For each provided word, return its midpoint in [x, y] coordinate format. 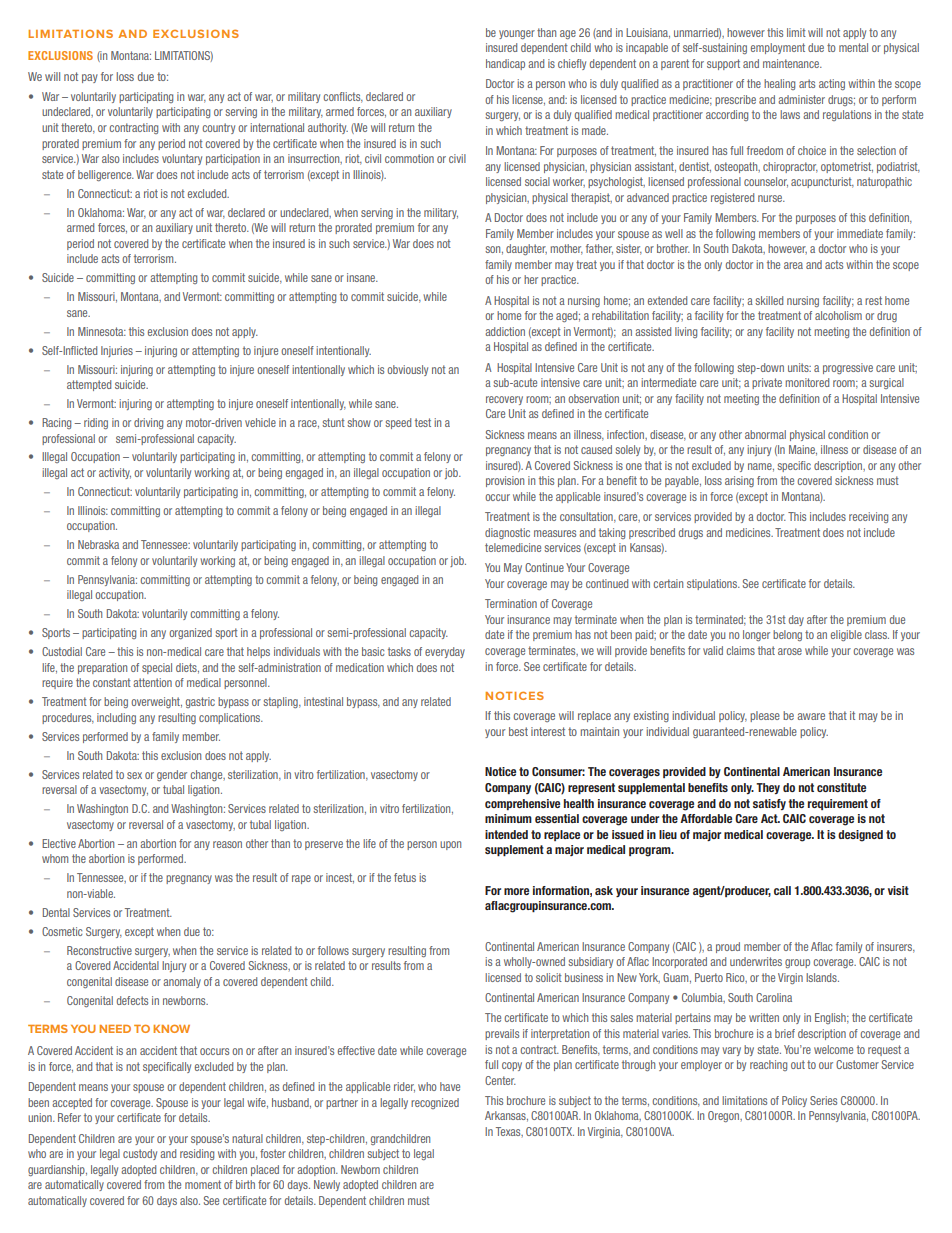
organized [190, 633]
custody [140, 1154]
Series [823, 1100]
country [218, 128]
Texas [509, 1132]
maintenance [792, 63]
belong [787, 635]
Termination [511, 603]
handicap [505, 64]
